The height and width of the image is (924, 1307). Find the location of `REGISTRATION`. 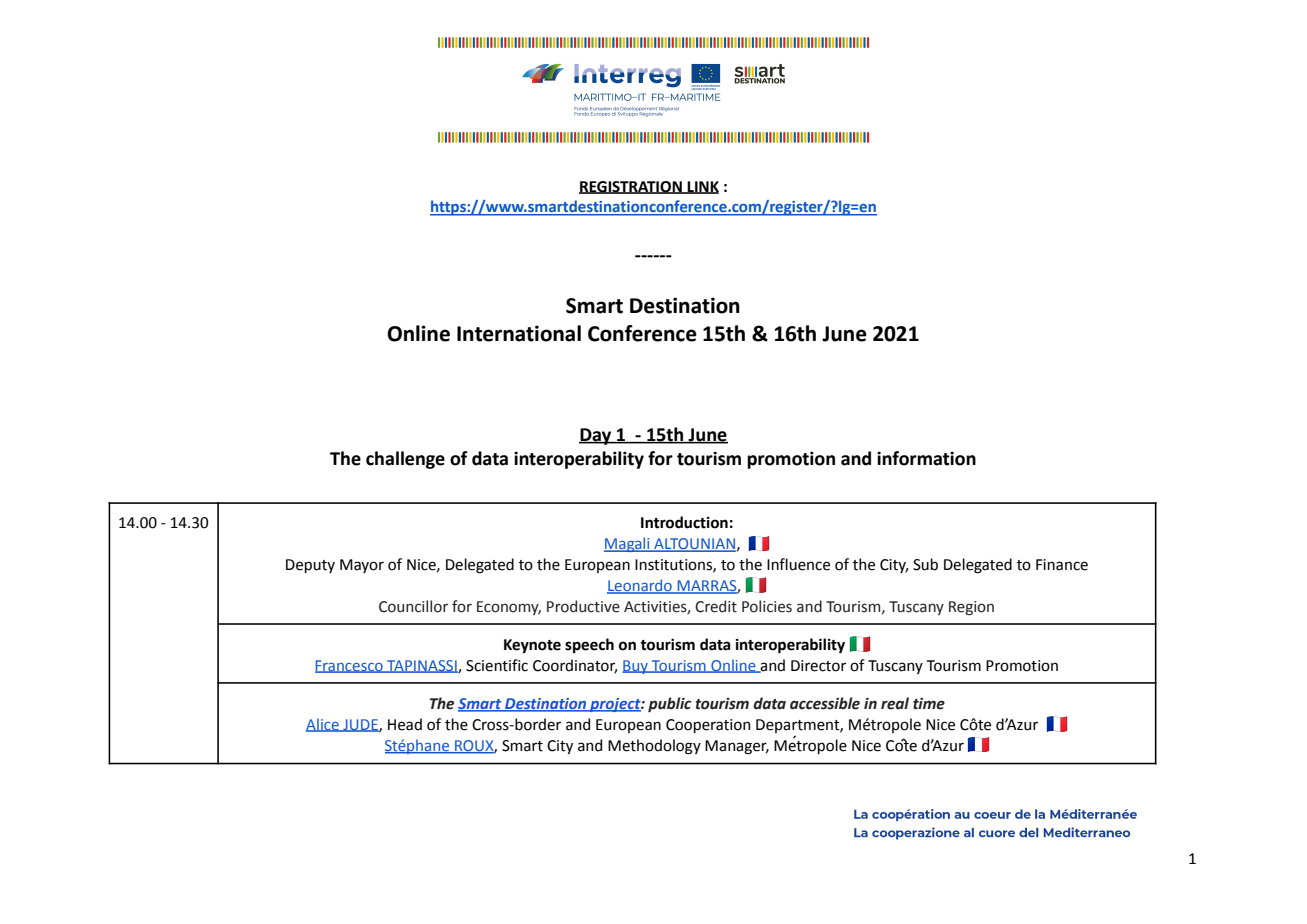

REGISTRATION is located at coordinates (631, 187).
